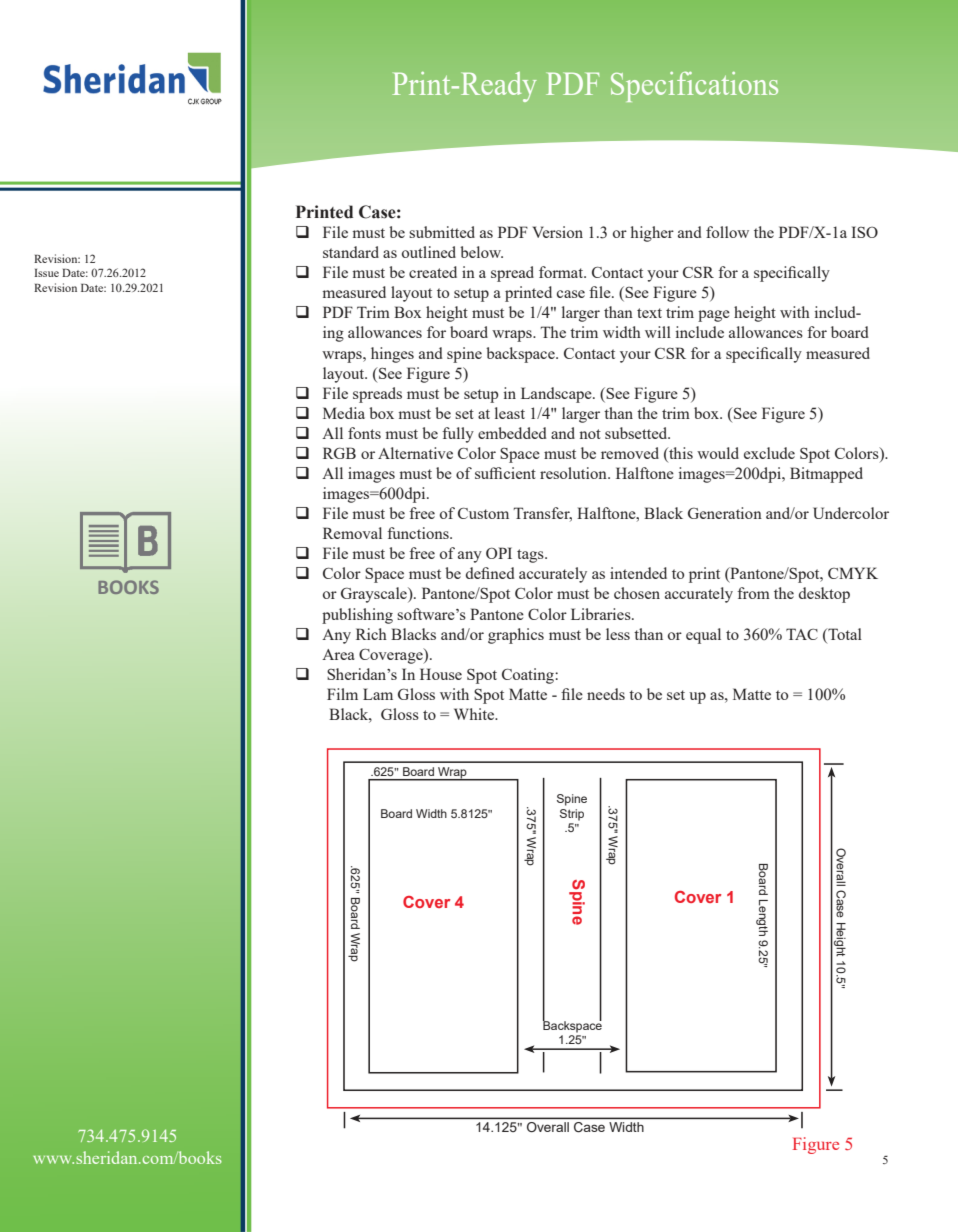  I want to click on Issue, so click(46, 273).
